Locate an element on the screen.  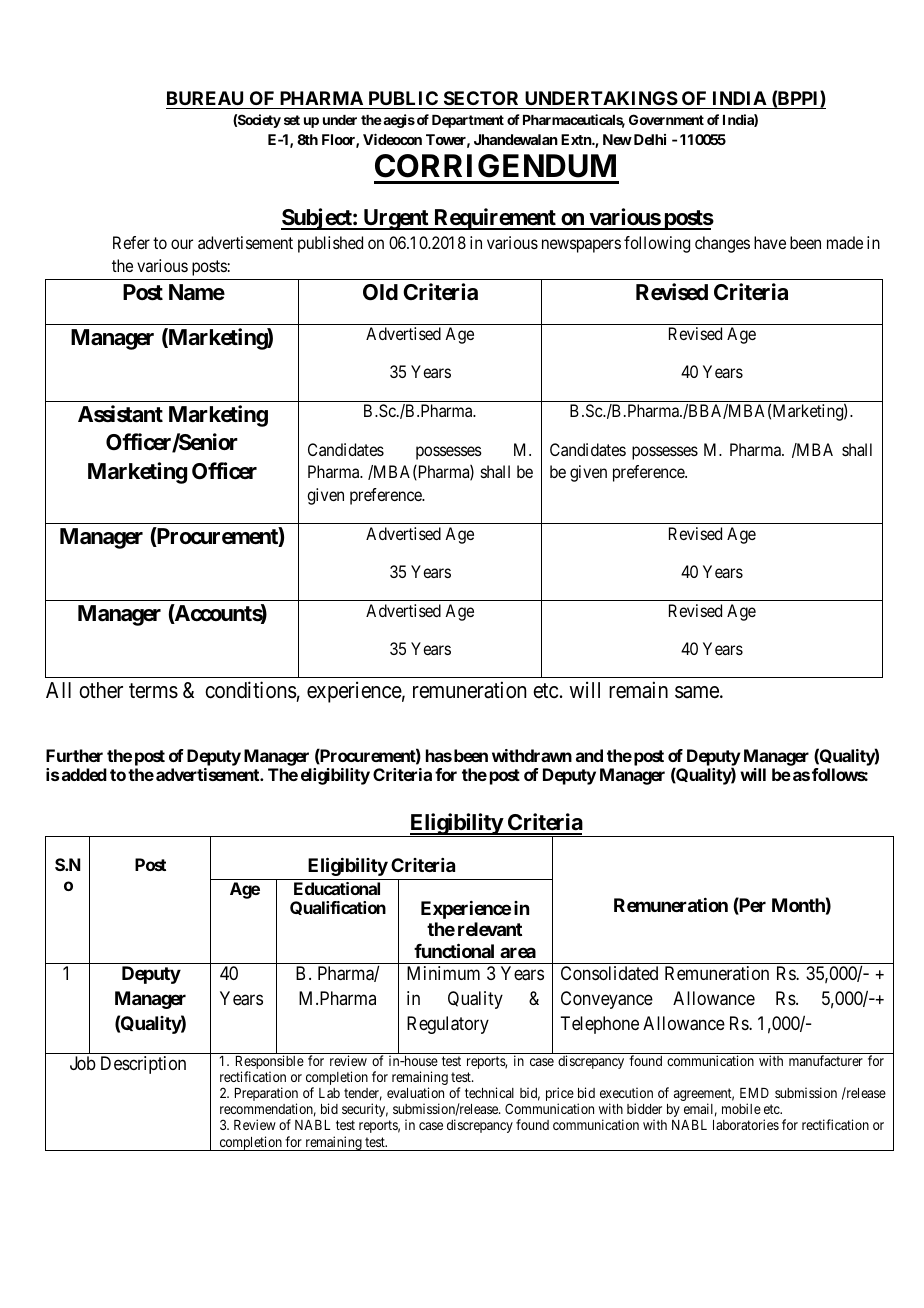
terms is located at coordinates (153, 691).
